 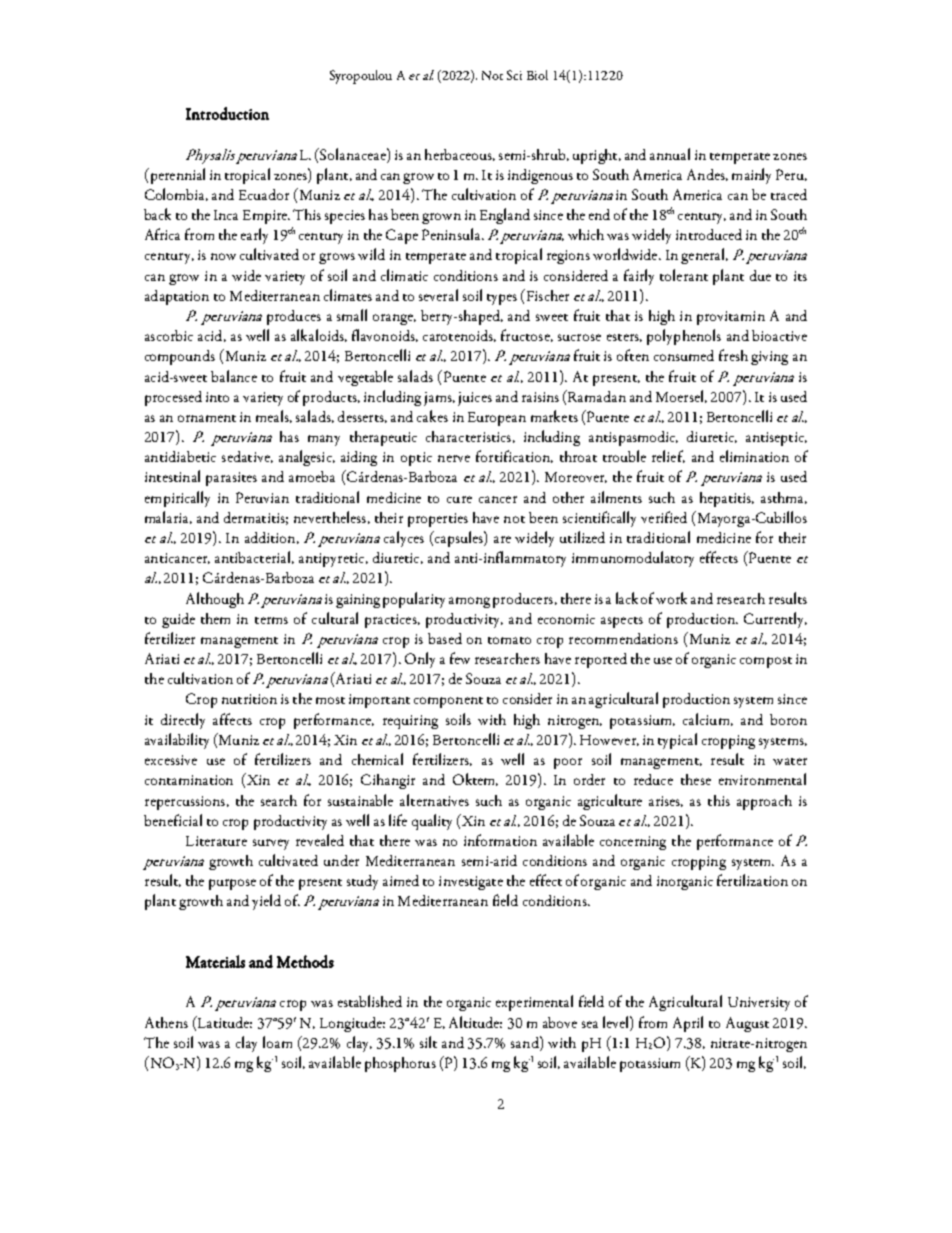 I want to click on loam, so click(x=277, y=1042).
